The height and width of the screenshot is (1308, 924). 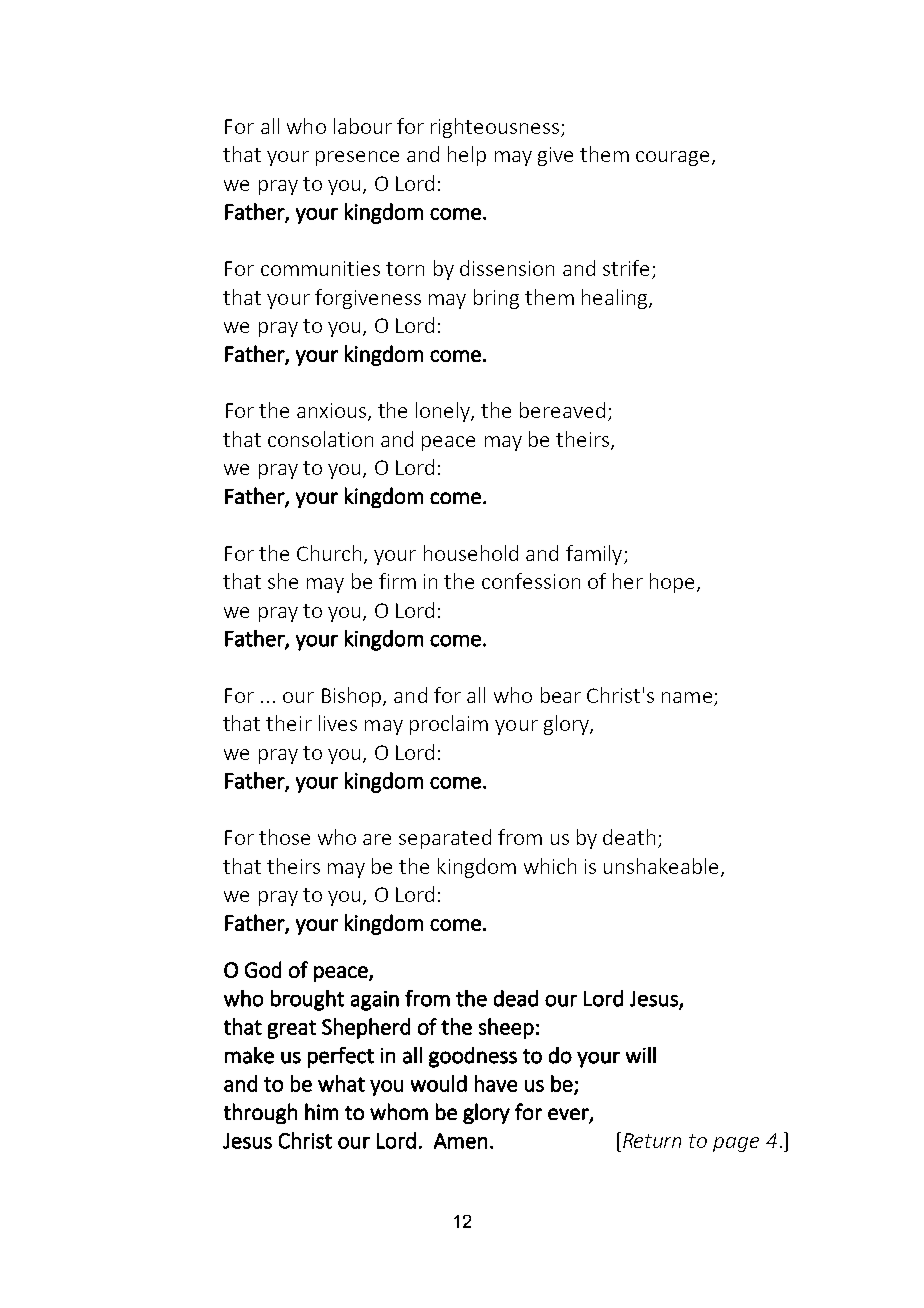 I want to click on have, so click(x=496, y=1083).
